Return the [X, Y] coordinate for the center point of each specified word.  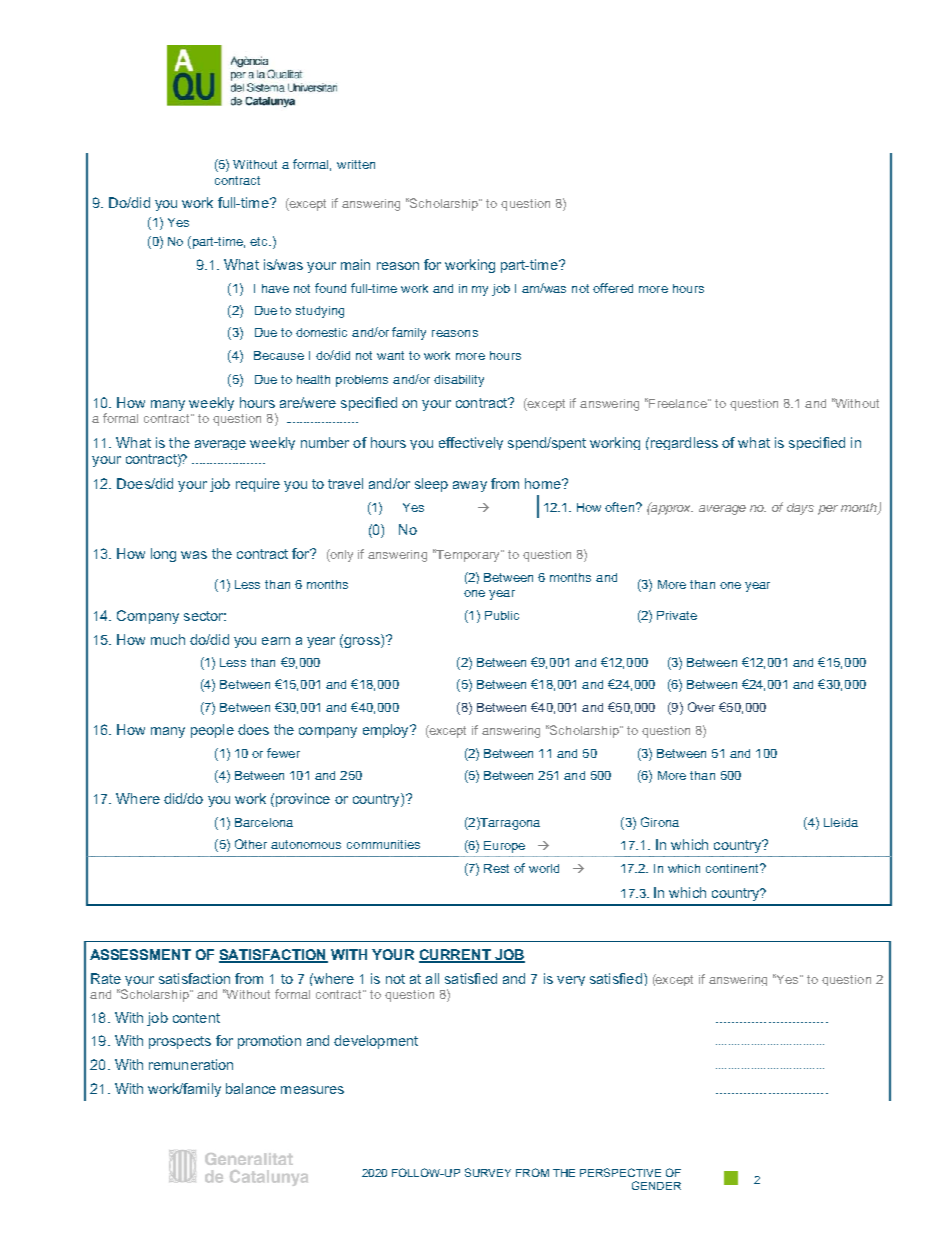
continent [733, 868]
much [168, 639]
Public [502, 615]
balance [251, 1088]
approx [671, 508]
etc [260, 241]
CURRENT [456, 955]
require [258, 485]
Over [701, 707]
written [356, 164]
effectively [471, 443]
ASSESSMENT [140, 954]
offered [613, 288]
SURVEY [488, 1172]
